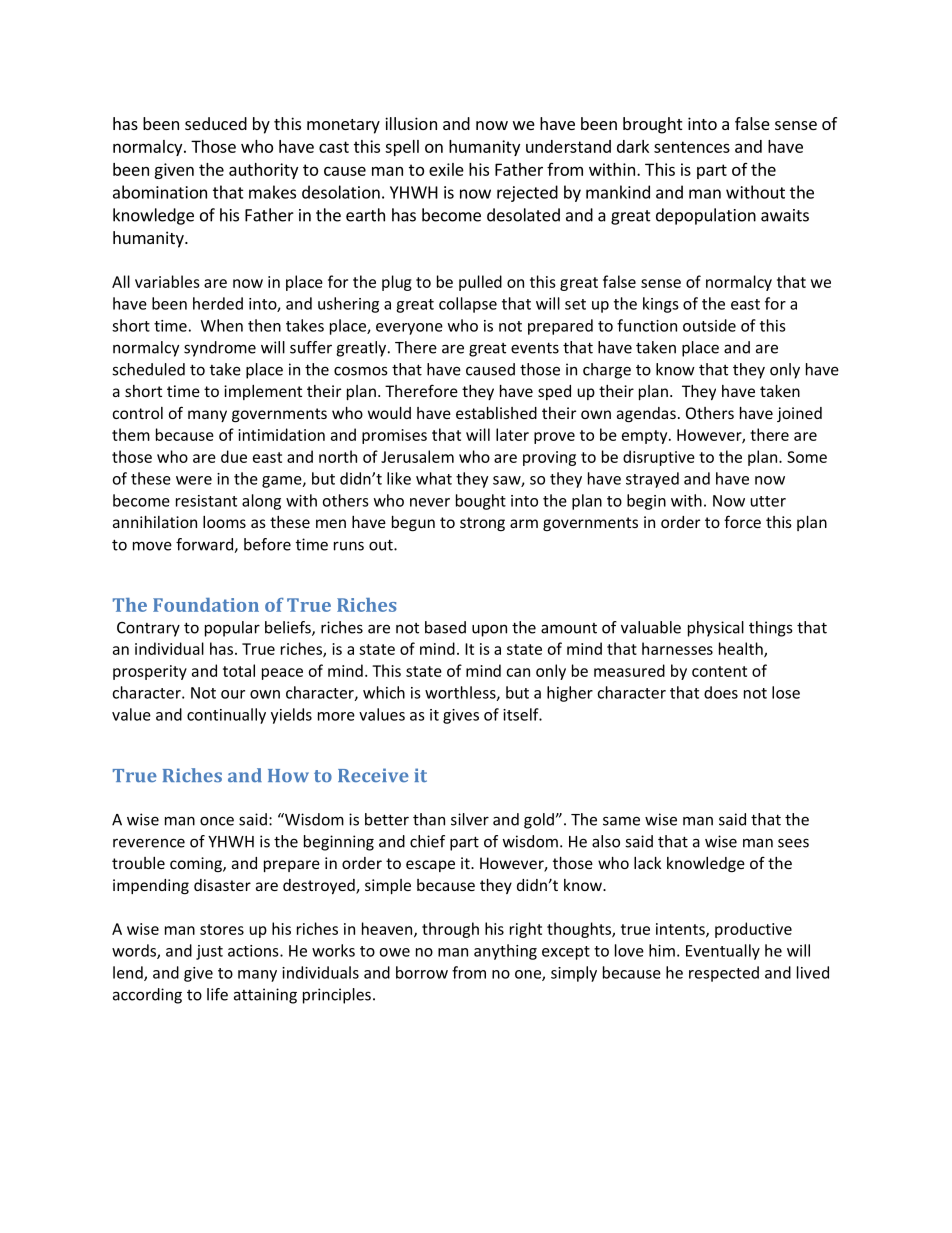 The height and width of the screenshot is (1233, 952). I want to click on exile, so click(446, 169).
